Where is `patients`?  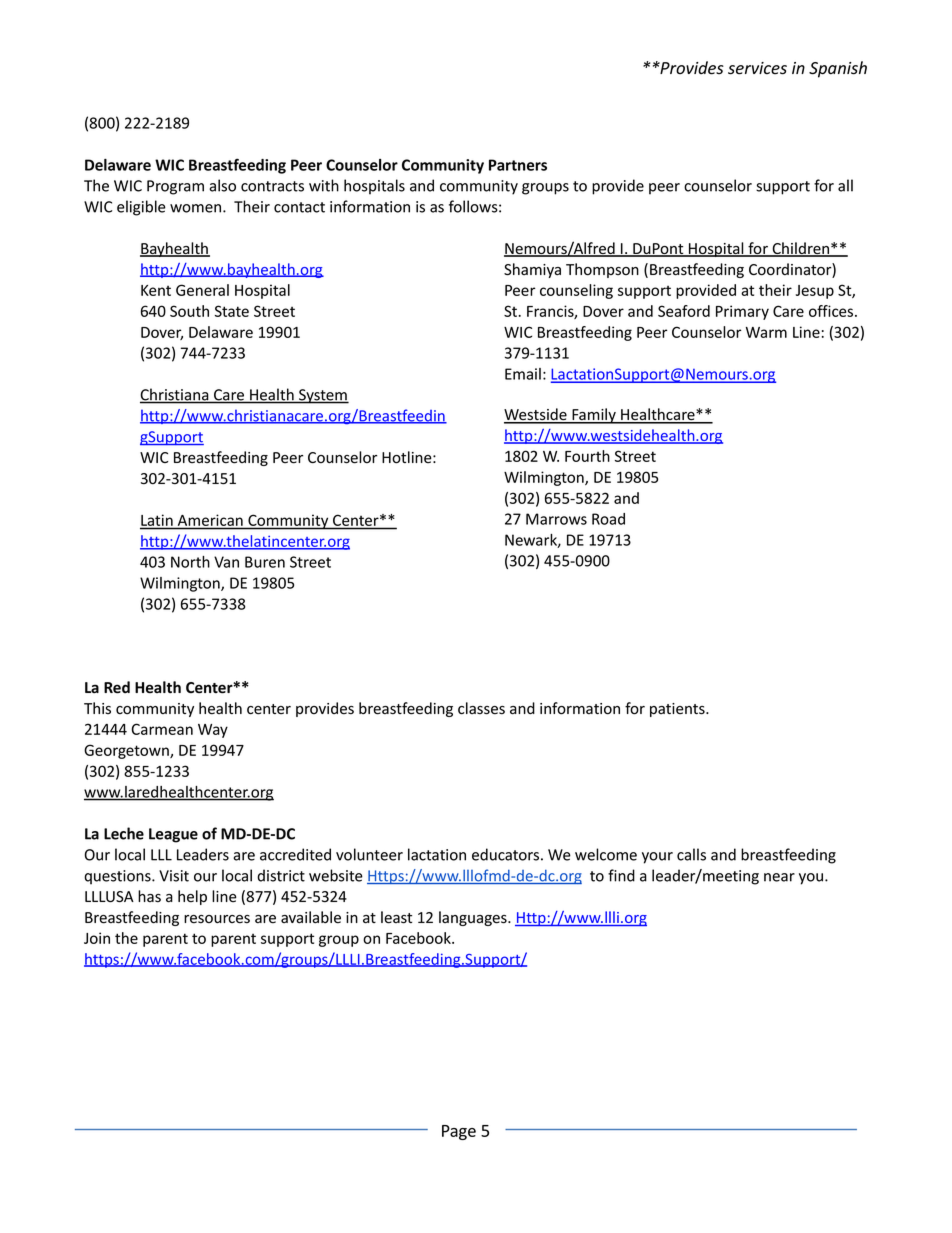
patients is located at coordinates (678, 710).
